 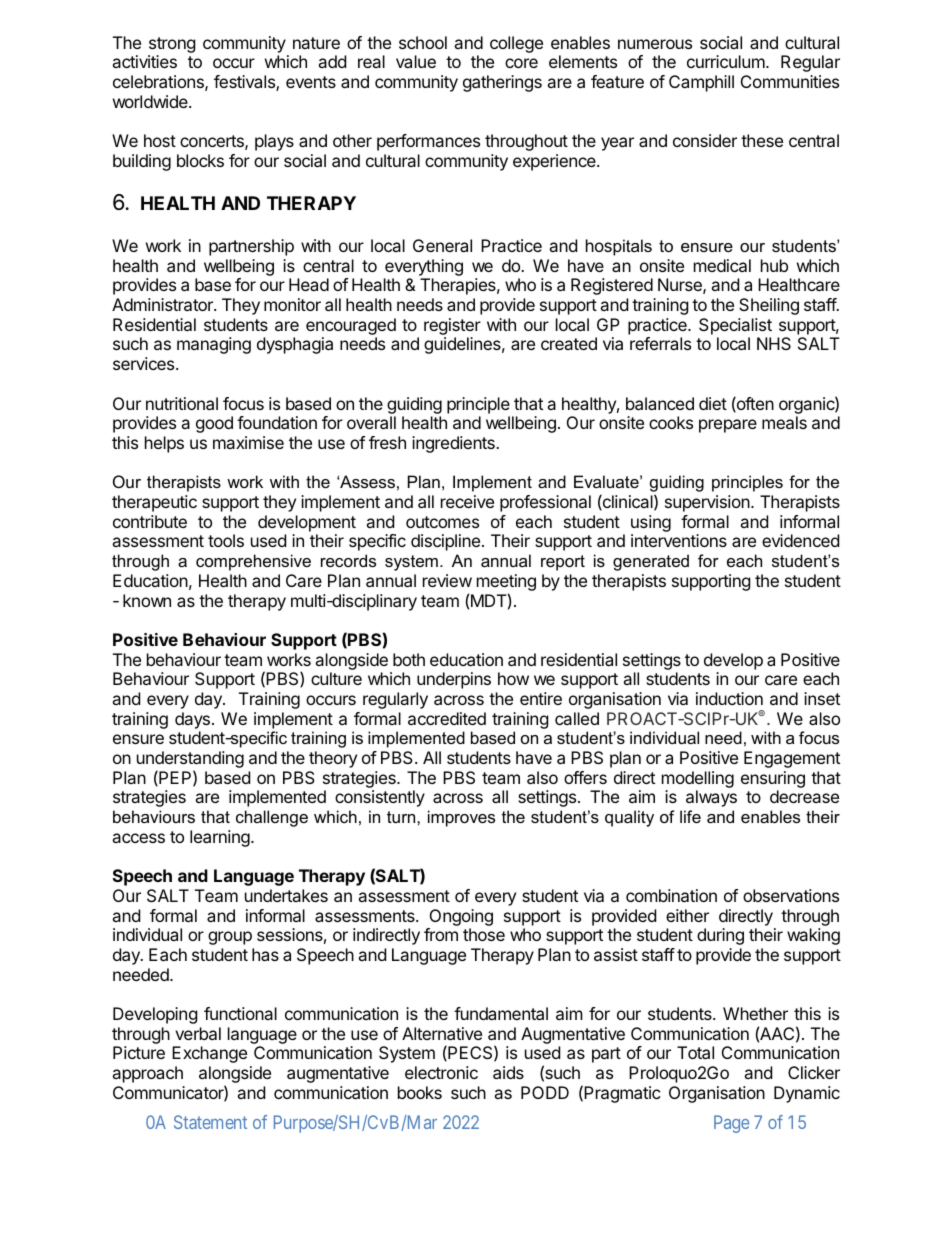 I want to click on strong, so click(x=172, y=45).
